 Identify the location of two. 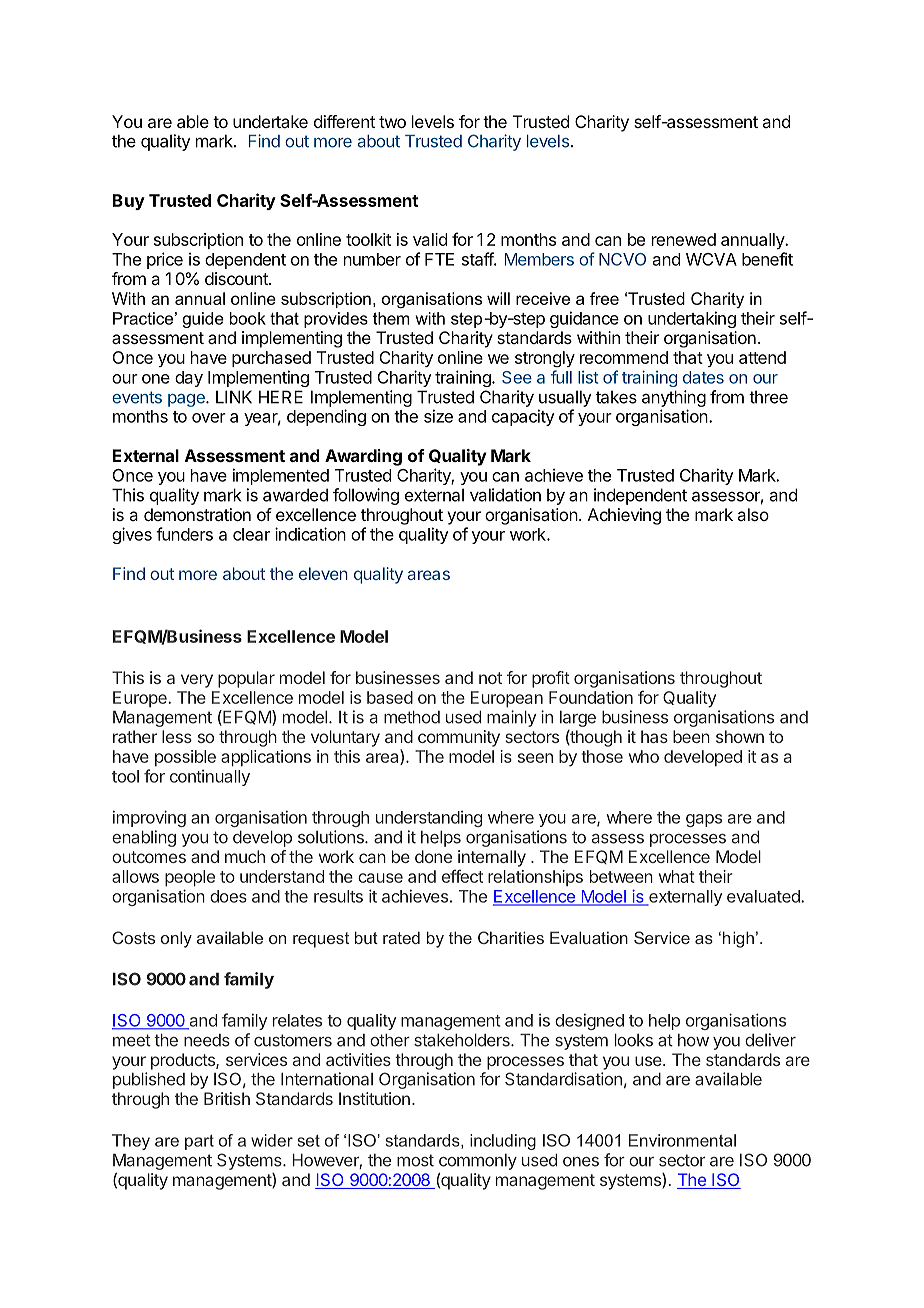
(392, 122).
